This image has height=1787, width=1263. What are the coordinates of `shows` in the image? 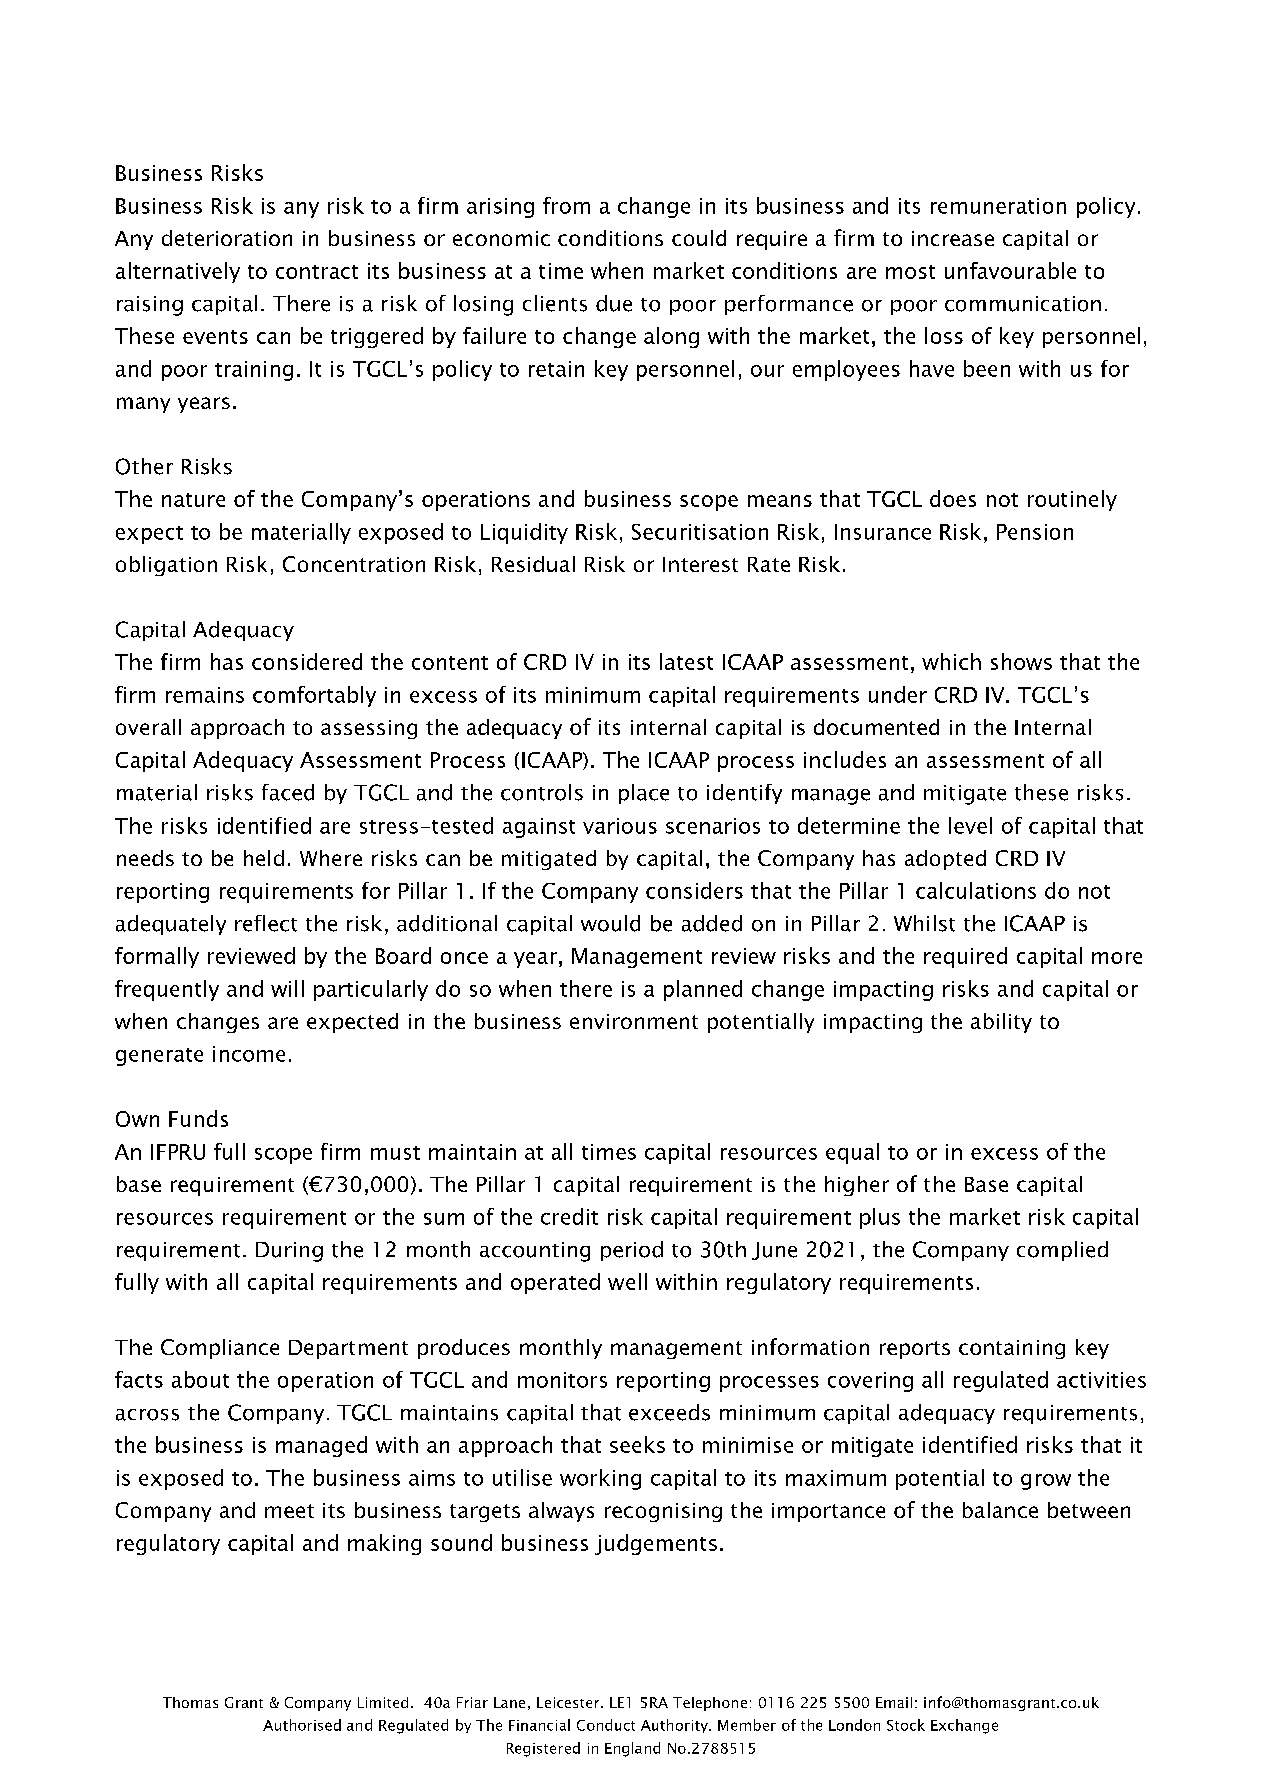 It's located at (1021, 661).
